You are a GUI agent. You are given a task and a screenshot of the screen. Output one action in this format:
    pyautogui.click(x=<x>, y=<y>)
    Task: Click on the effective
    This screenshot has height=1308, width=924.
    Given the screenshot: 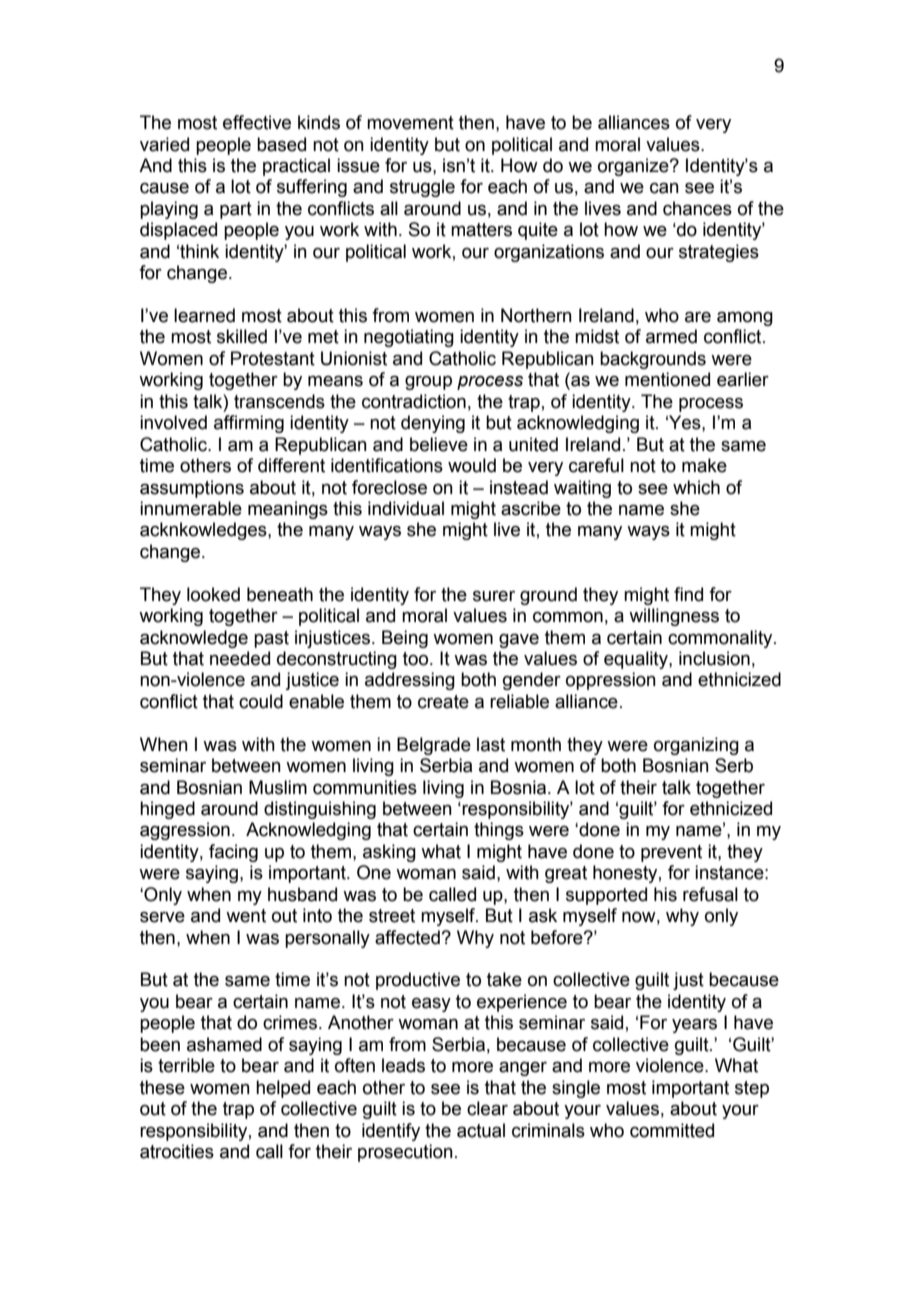 What is the action you would take?
    pyautogui.click(x=257, y=122)
